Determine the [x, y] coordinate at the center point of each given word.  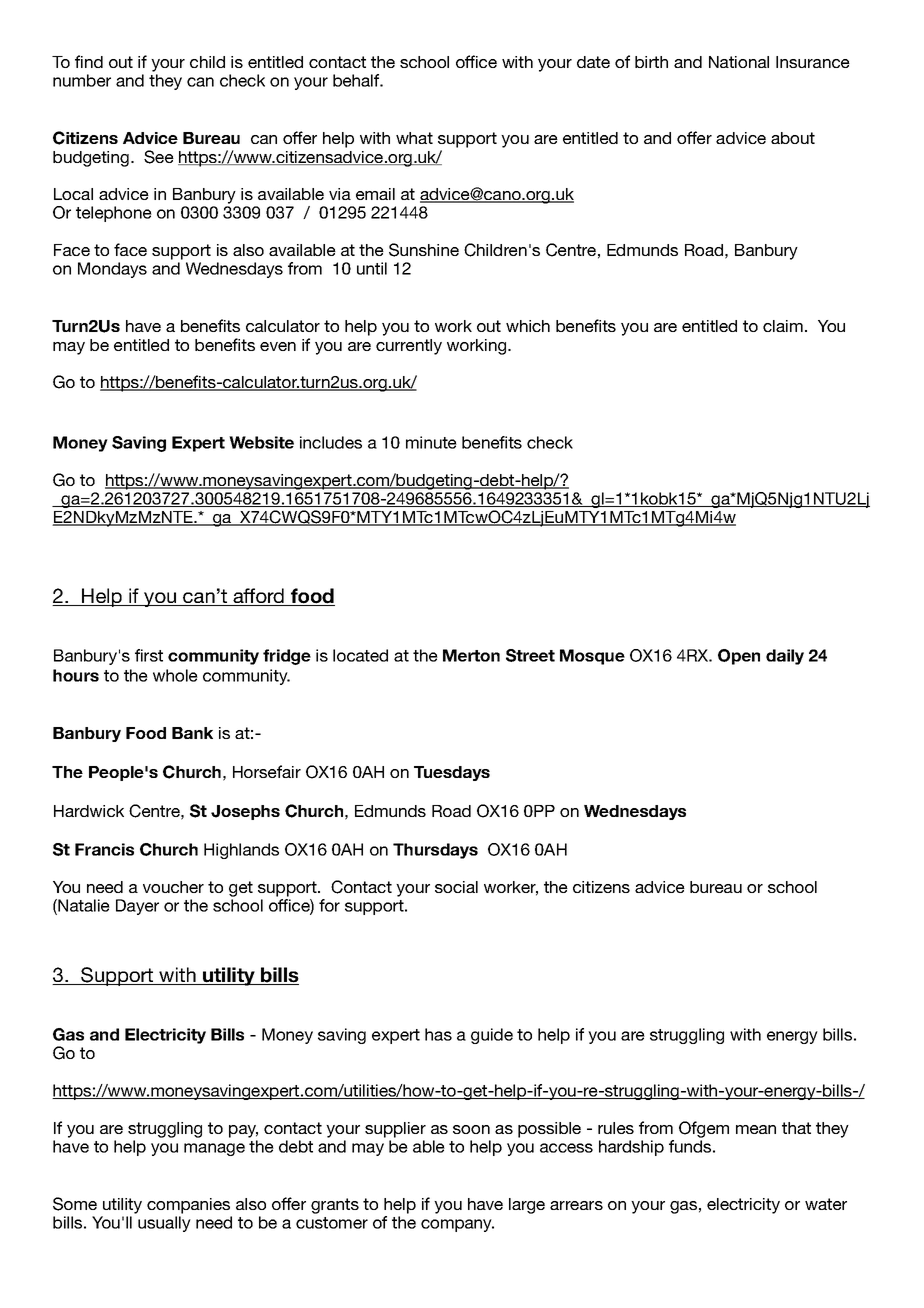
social [456, 887]
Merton [471, 655]
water [826, 1204]
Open [739, 657]
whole [175, 675]
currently [409, 347]
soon [471, 1129]
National [739, 62]
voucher [173, 887]
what [414, 138]
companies [188, 1206]
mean [756, 1129]
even [278, 346]
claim [783, 326]
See [159, 157]
